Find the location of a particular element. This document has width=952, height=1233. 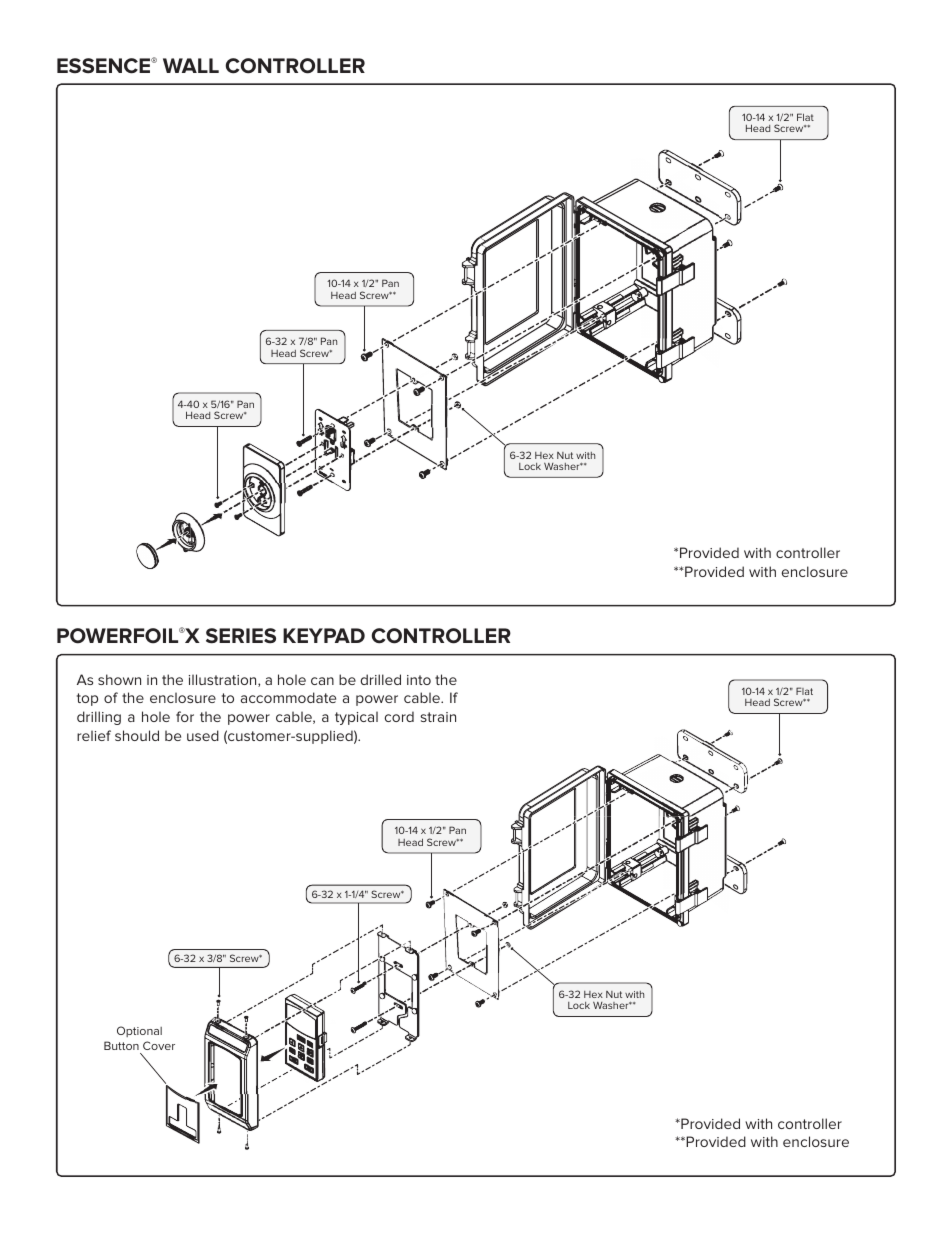

KEYPAD is located at coordinates (324, 635).
